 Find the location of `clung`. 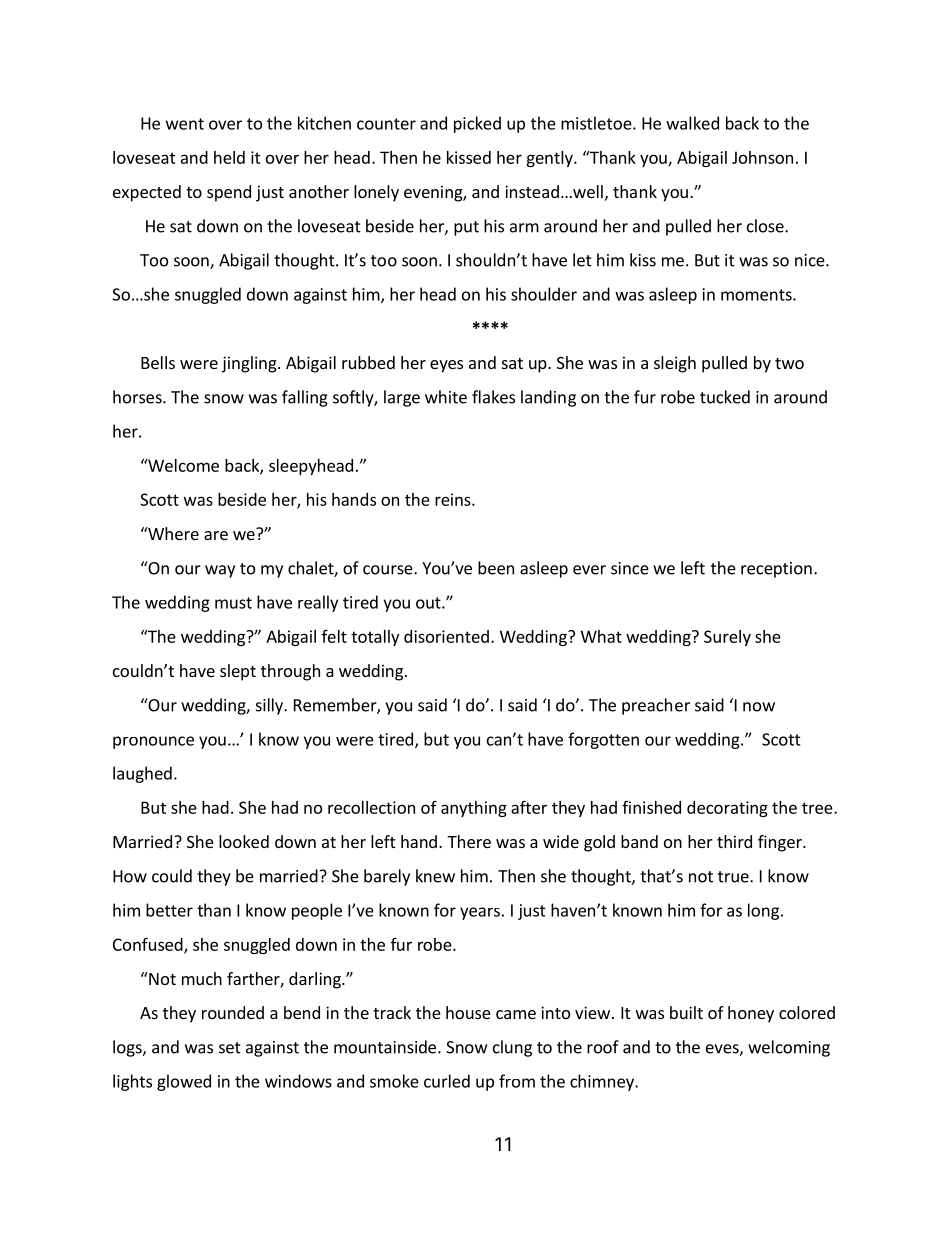

clung is located at coordinates (512, 1048).
